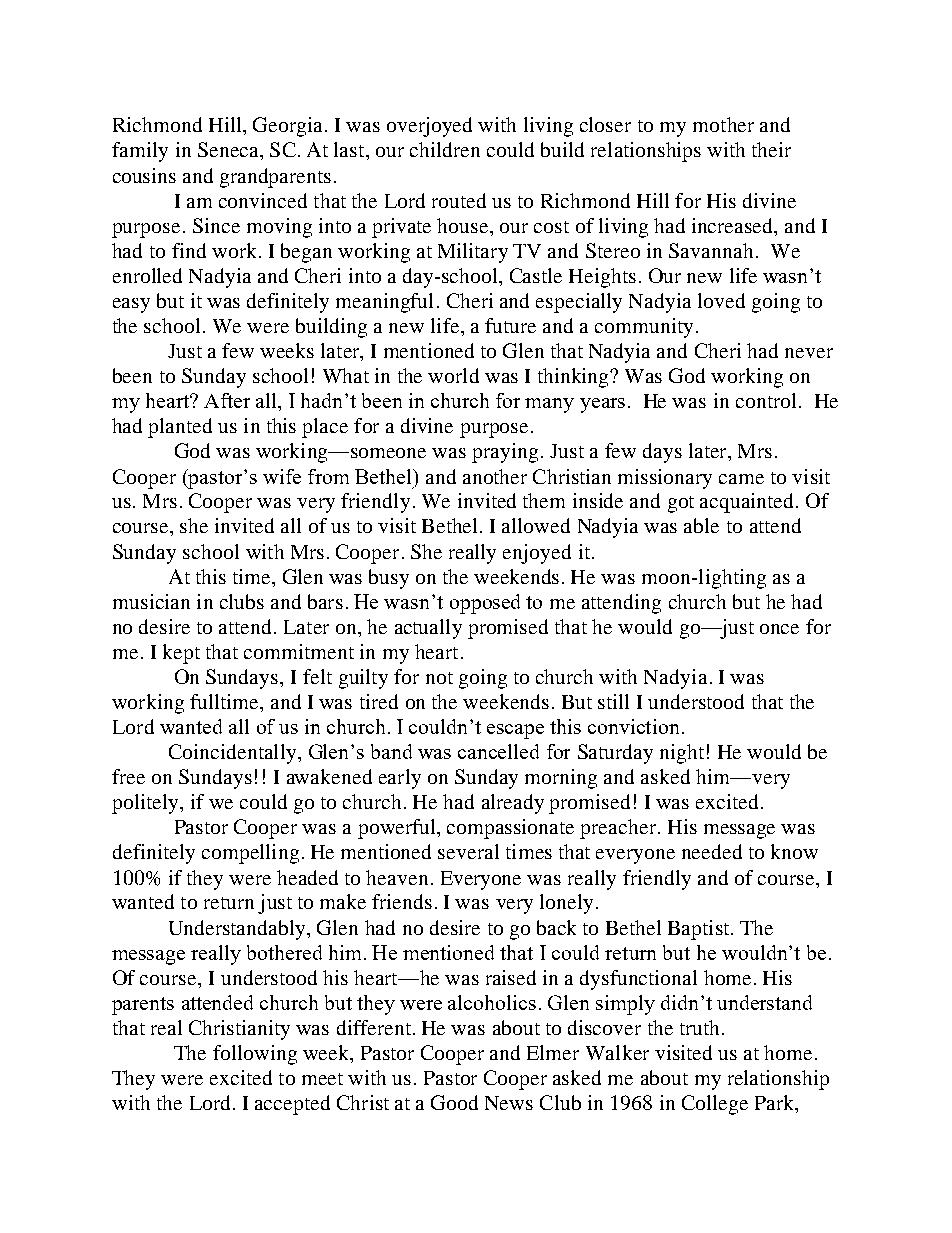 This screenshot has width=952, height=1233. I want to click on opposed, so click(485, 604).
